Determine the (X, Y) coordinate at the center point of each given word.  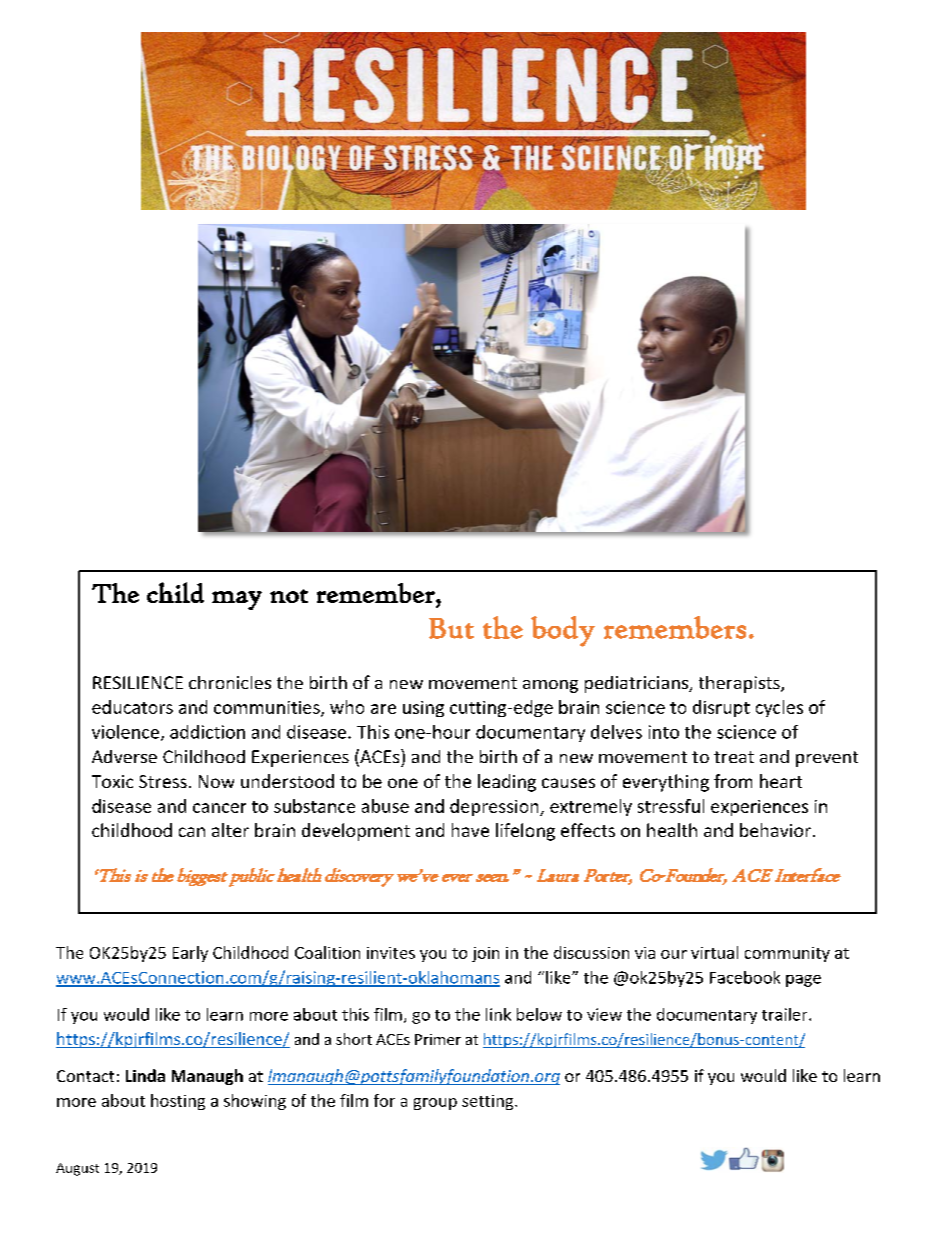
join (485, 954)
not (289, 596)
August (77, 1169)
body (563, 631)
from (733, 781)
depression (495, 807)
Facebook (745, 977)
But (451, 628)
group (435, 1104)
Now (216, 781)
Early (190, 954)
